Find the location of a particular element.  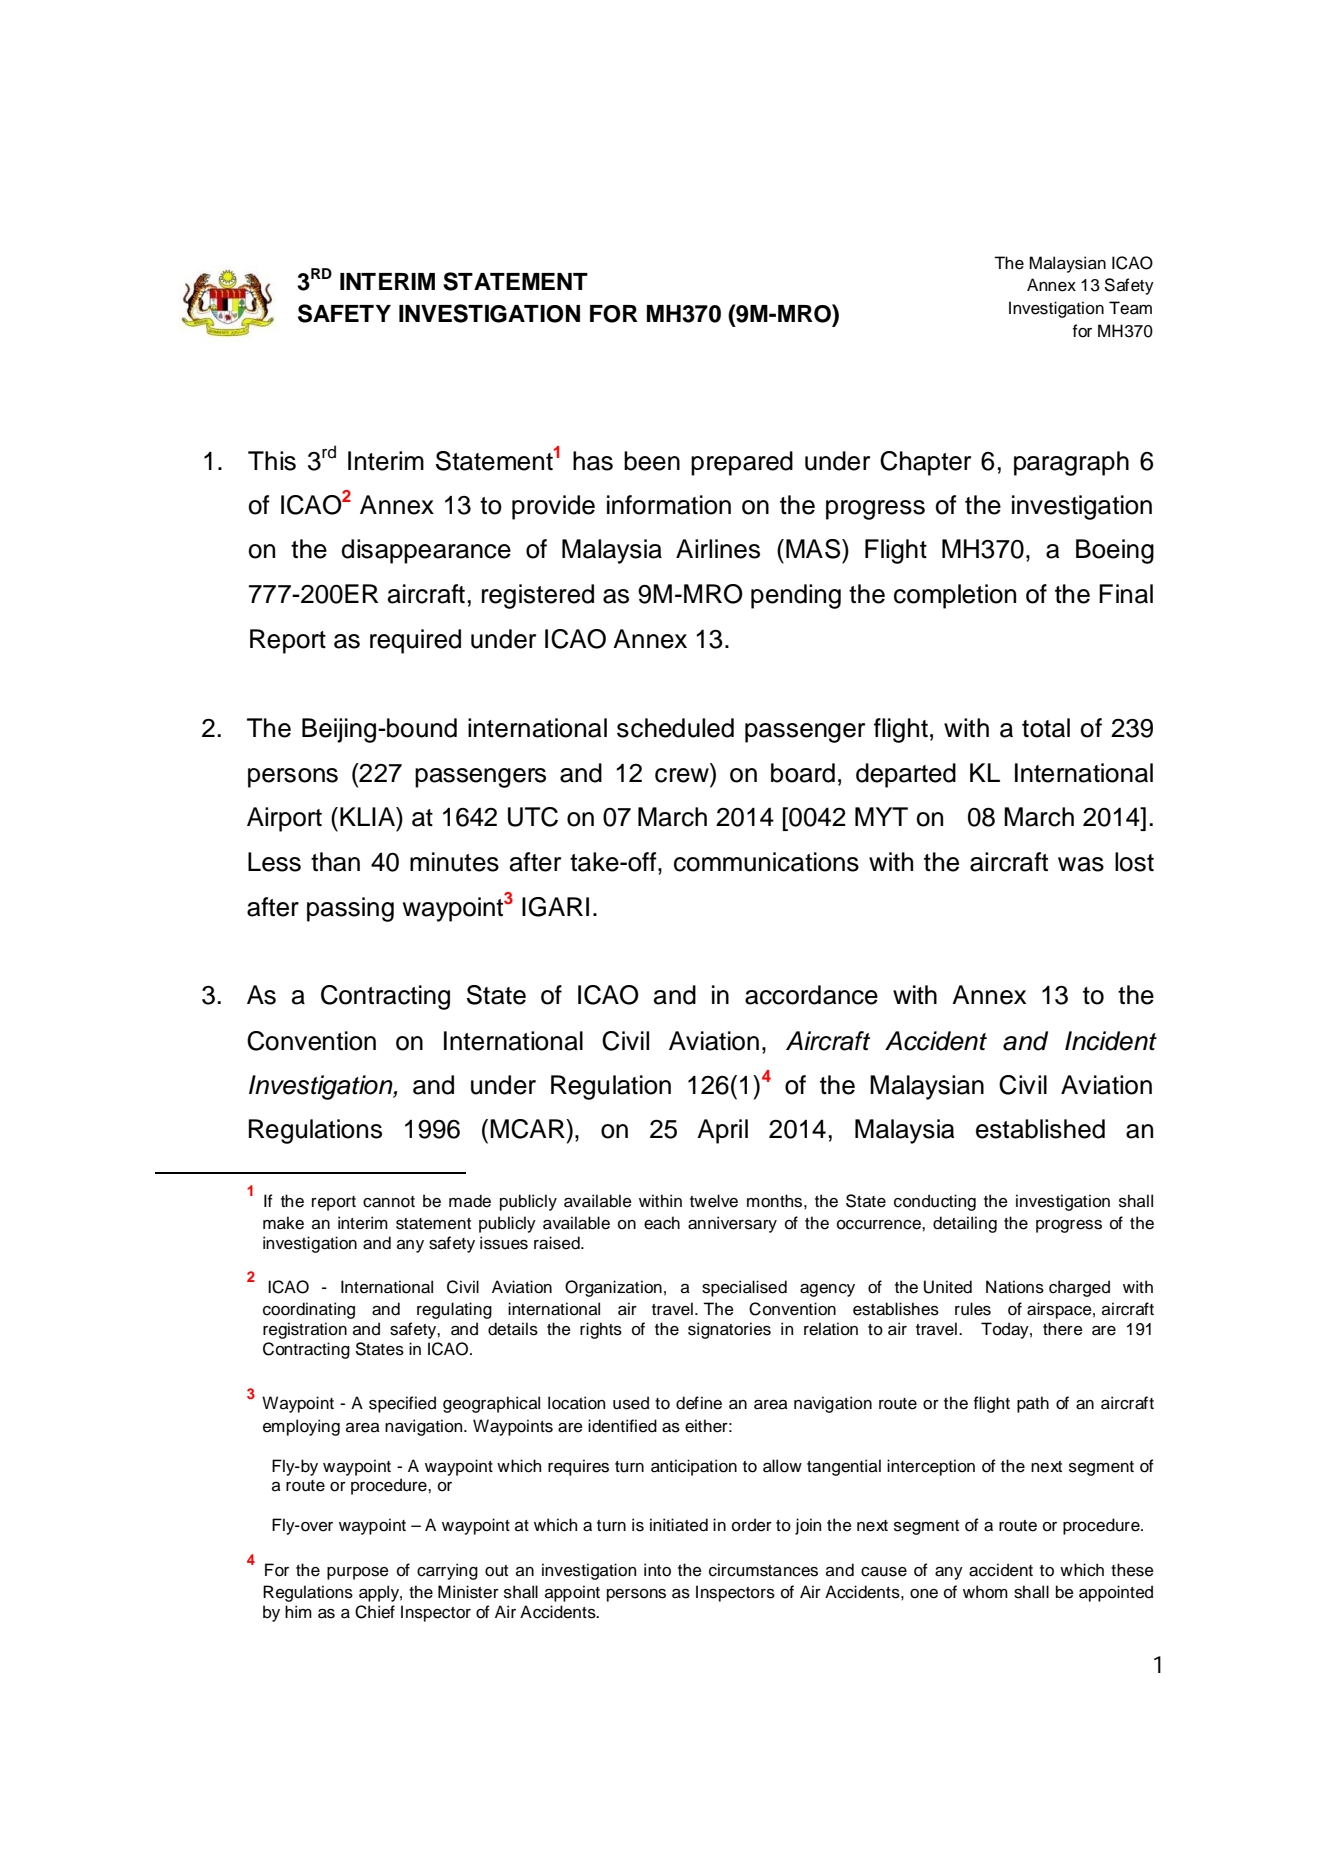

purpose is located at coordinates (358, 1573).
